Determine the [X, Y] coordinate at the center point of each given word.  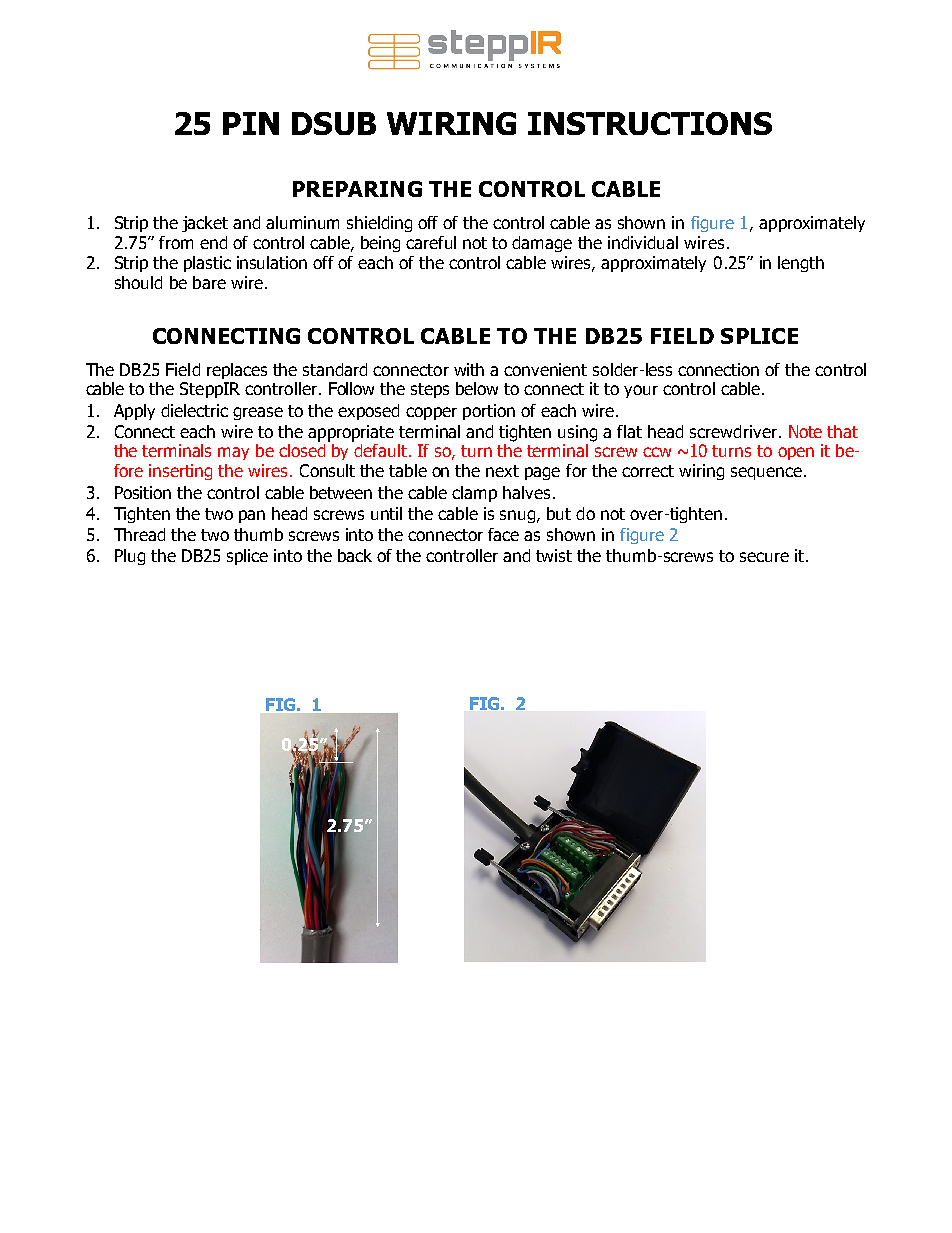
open [796, 453]
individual [643, 242]
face [503, 534]
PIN [251, 123]
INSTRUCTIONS [650, 123]
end [213, 242]
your [641, 391]
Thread [139, 534]
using [577, 433]
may [233, 453]
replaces [237, 371]
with [469, 369]
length [801, 264]
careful [431, 242]
